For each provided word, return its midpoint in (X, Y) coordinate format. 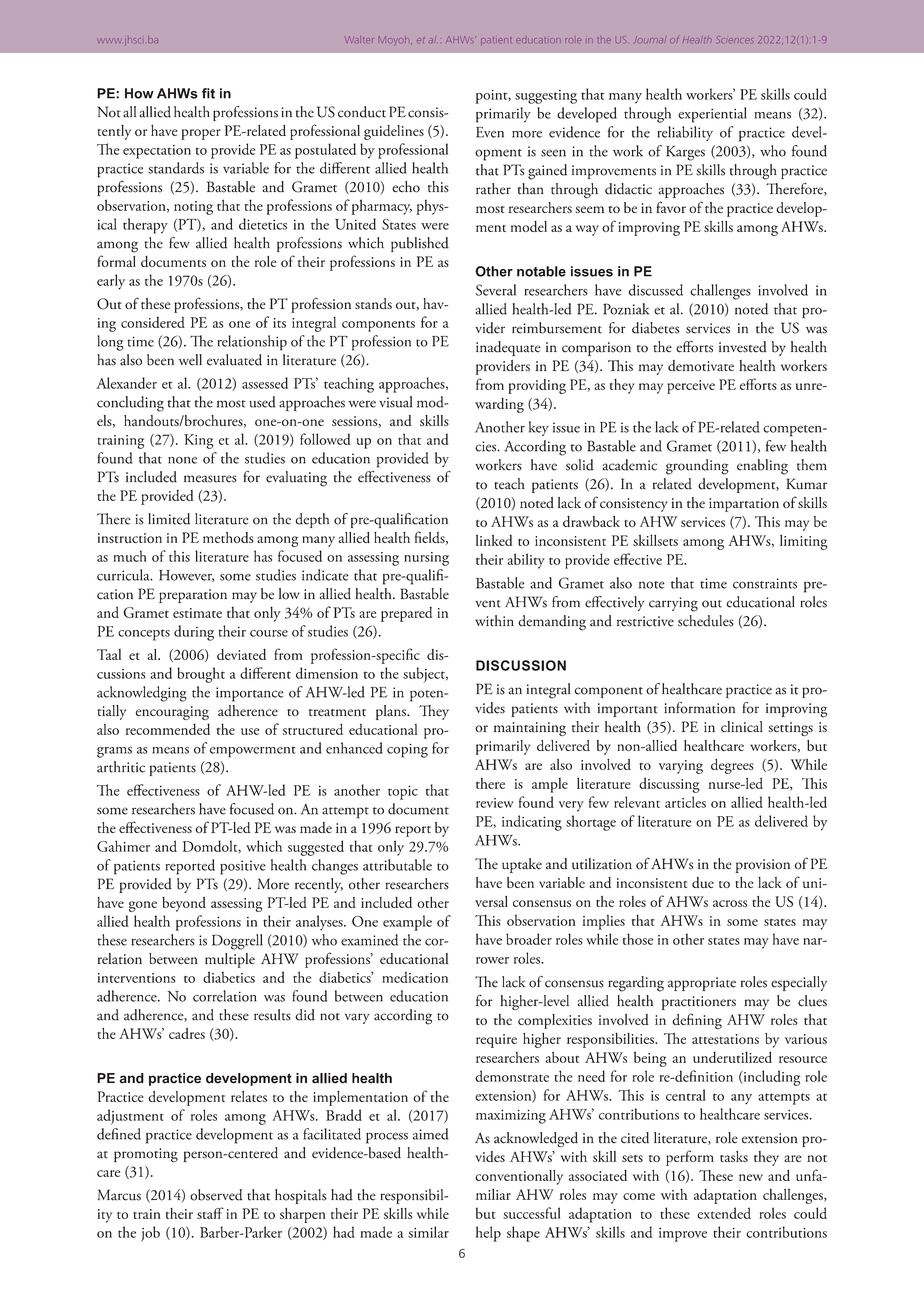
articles (685, 802)
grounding (697, 467)
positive (243, 867)
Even (490, 132)
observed (216, 1195)
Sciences (734, 39)
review (495, 803)
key (539, 428)
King (199, 441)
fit (208, 93)
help (488, 1234)
